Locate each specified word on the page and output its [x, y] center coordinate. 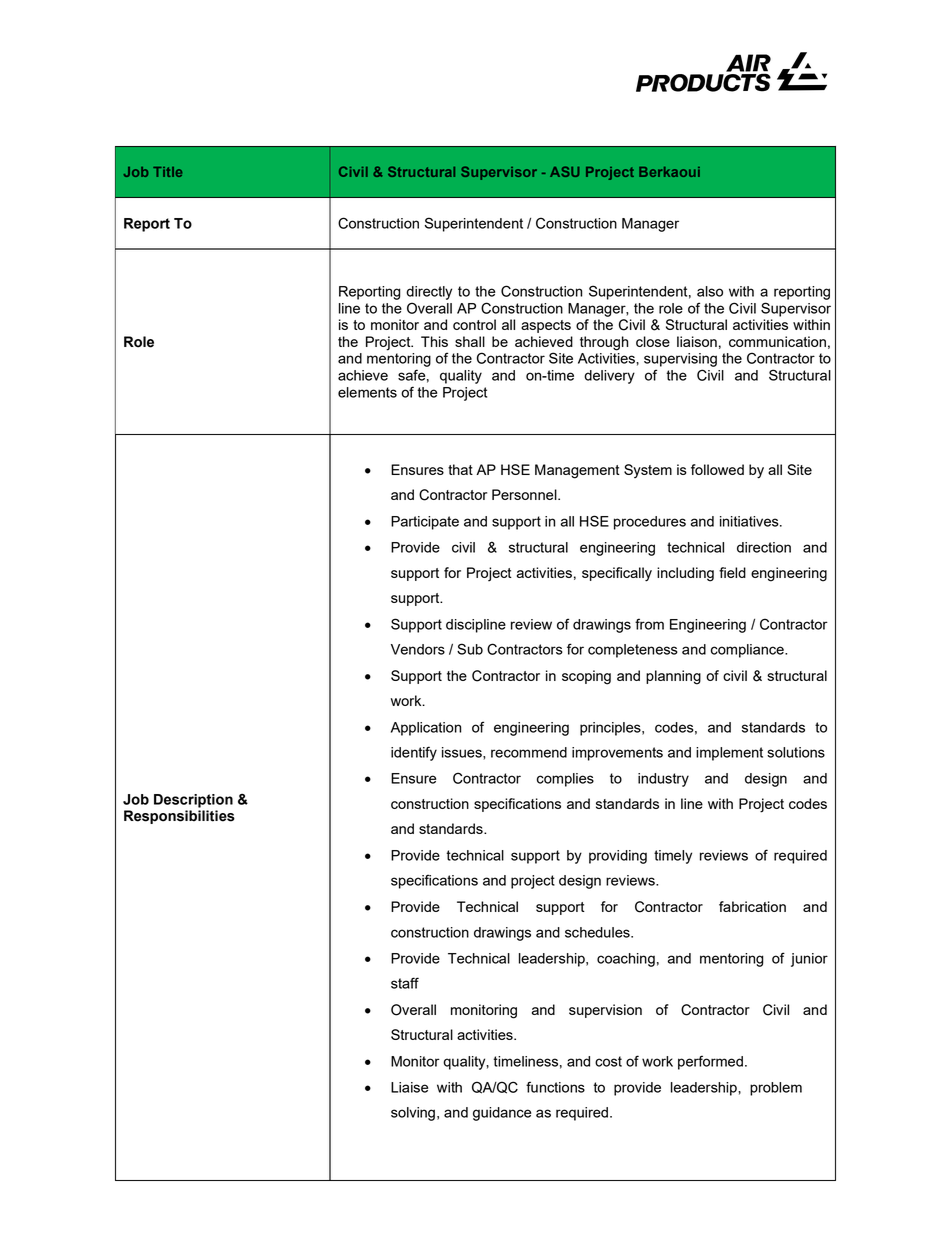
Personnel [525, 494]
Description [193, 801]
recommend [529, 752]
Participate [425, 523]
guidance [502, 1114]
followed [717, 469]
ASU [564, 171]
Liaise [409, 1087]
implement [729, 754]
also [710, 291]
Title [167, 172]
